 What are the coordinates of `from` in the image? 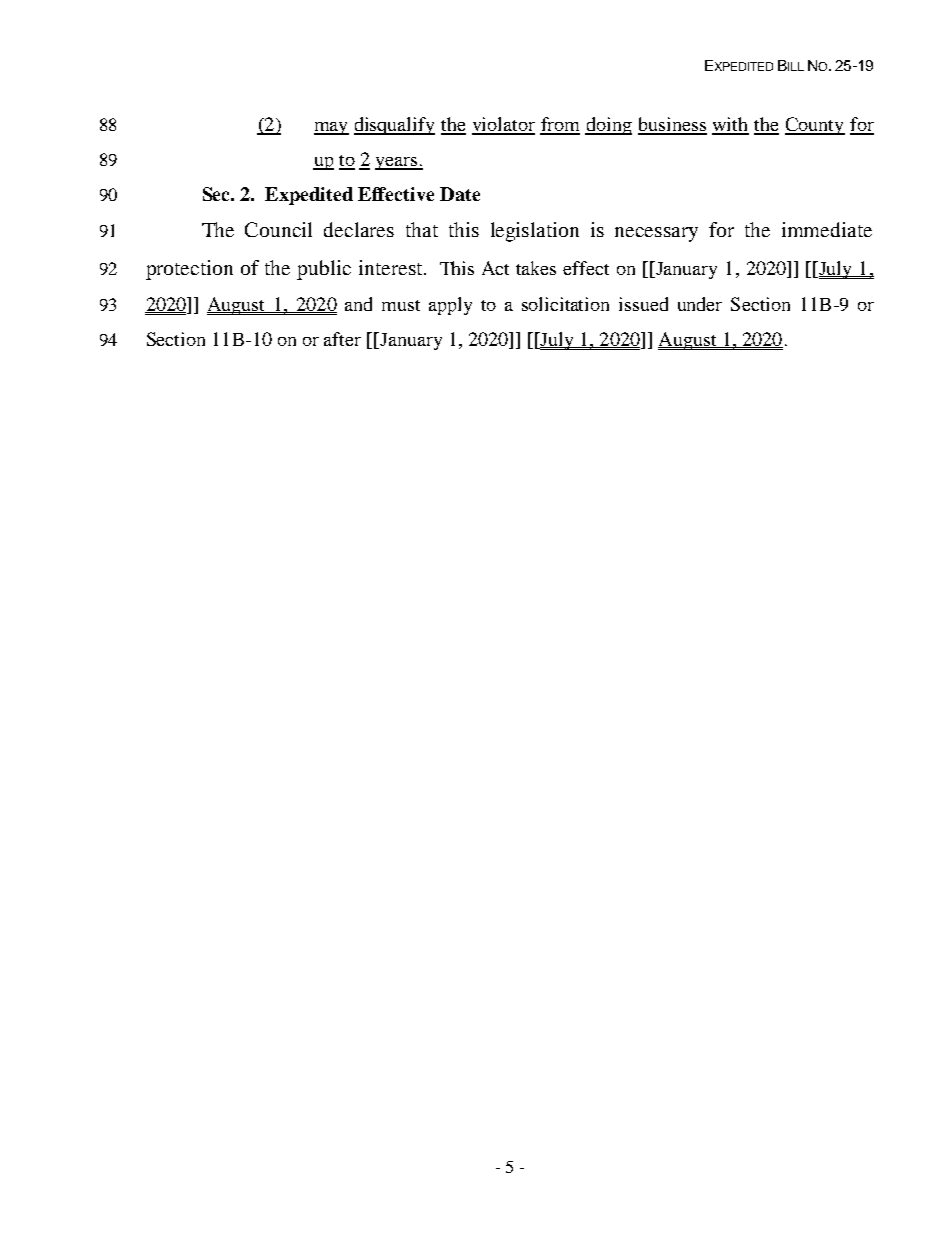 It's located at (560, 125).
